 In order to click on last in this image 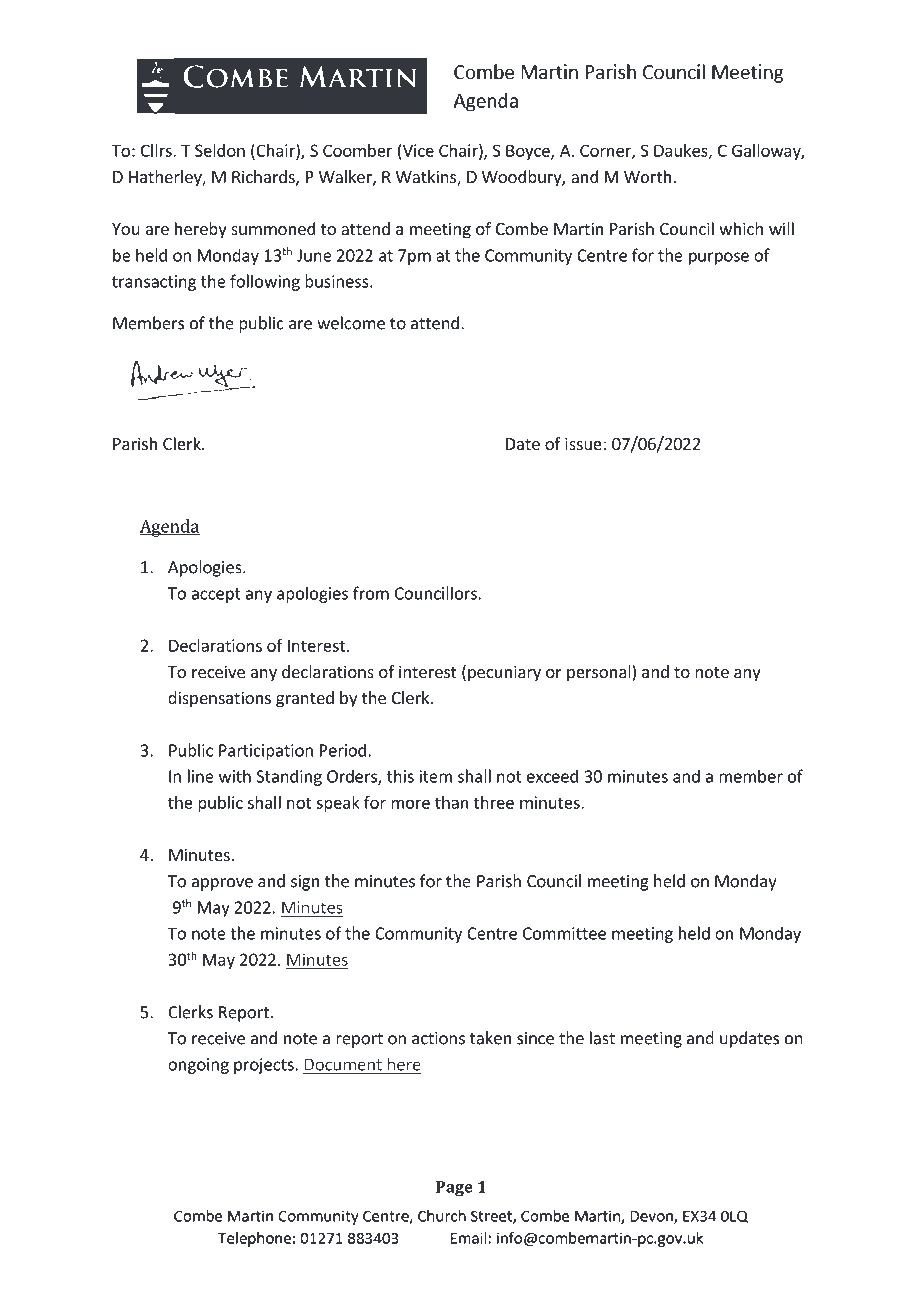, I will do `click(602, 1038)`.
